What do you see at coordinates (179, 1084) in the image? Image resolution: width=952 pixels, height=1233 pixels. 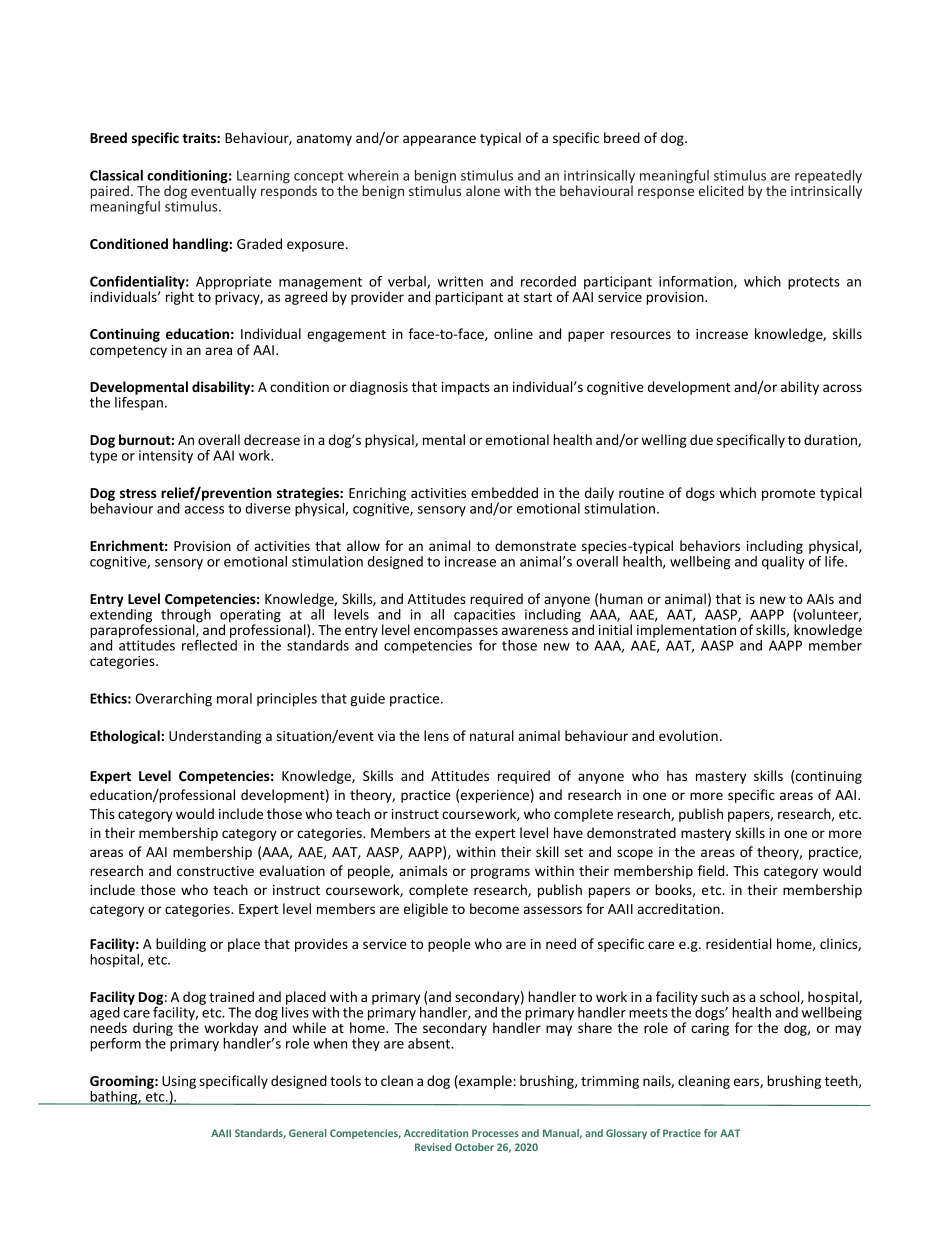 I see `Using` at bounding box center [179, 1084].
